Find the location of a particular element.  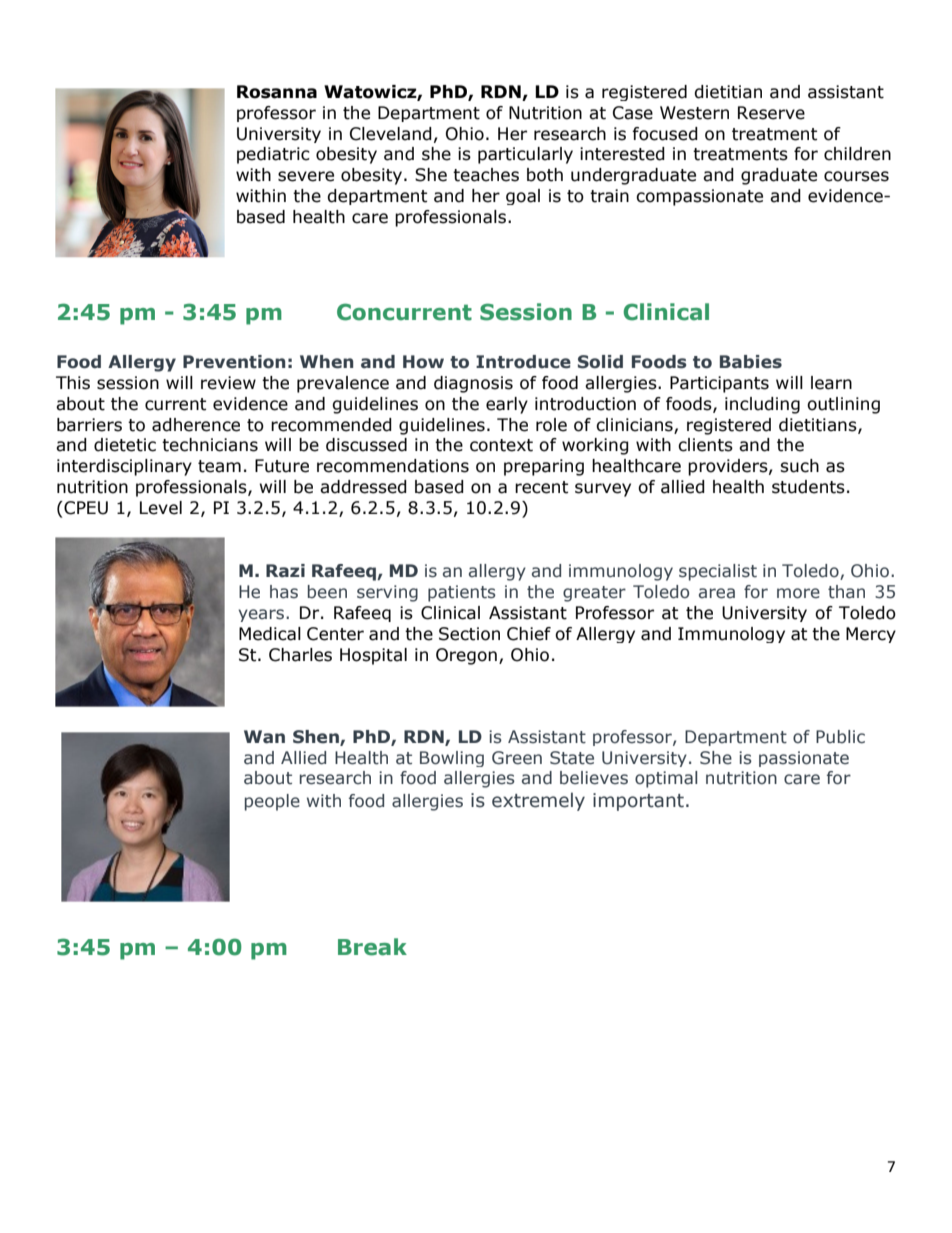

particularly is located at coordinates (525, 155).
